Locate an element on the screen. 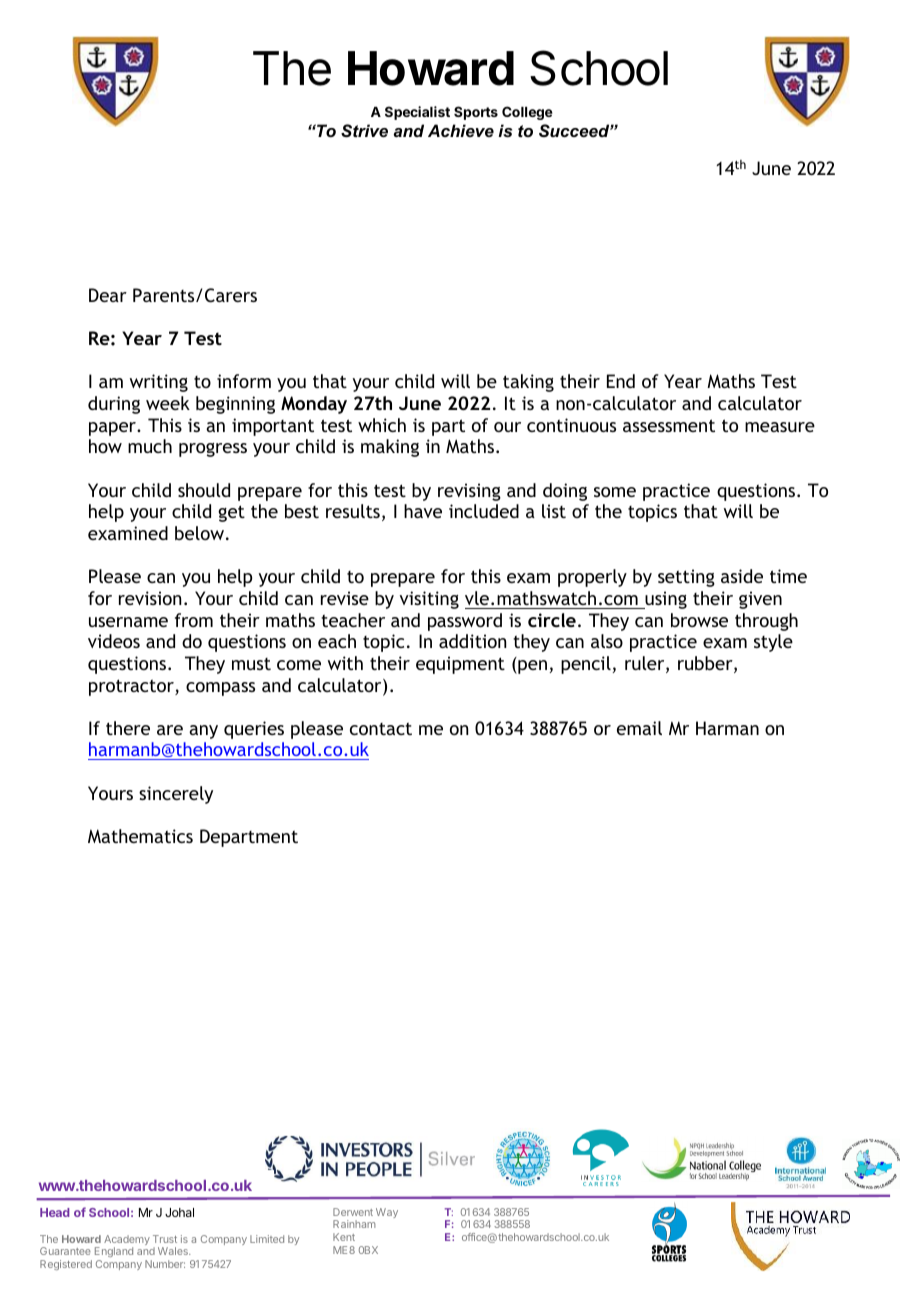  Mathematics is located at coordinates (140, 836).
